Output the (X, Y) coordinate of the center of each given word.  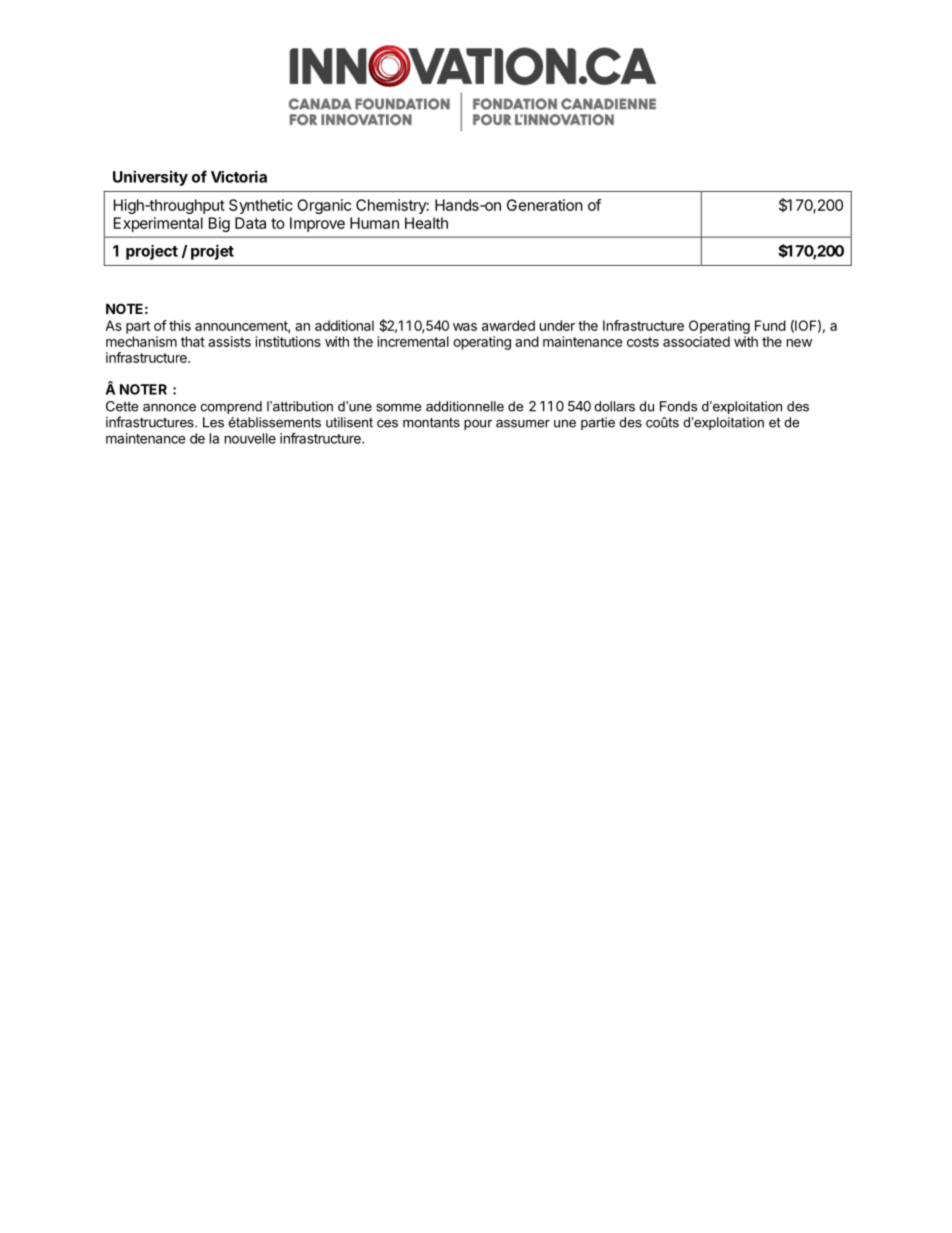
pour (478, 425)
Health (426, 223)
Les (213, 422)
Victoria (239, 176)
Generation (545, 205)
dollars (614, 406)
